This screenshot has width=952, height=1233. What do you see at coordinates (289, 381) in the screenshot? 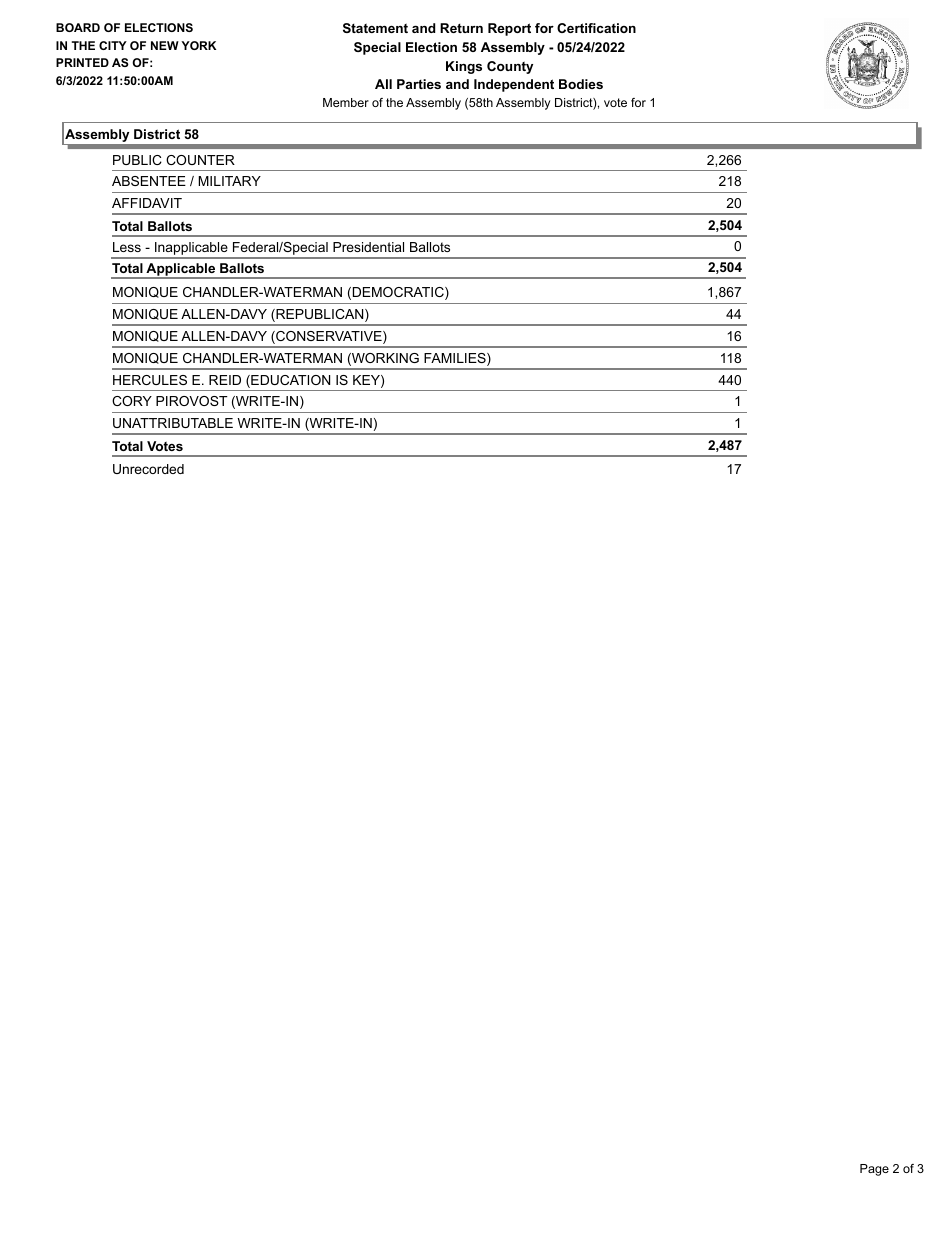
I see `EDUCATION` at bounding box center [289, 381].
